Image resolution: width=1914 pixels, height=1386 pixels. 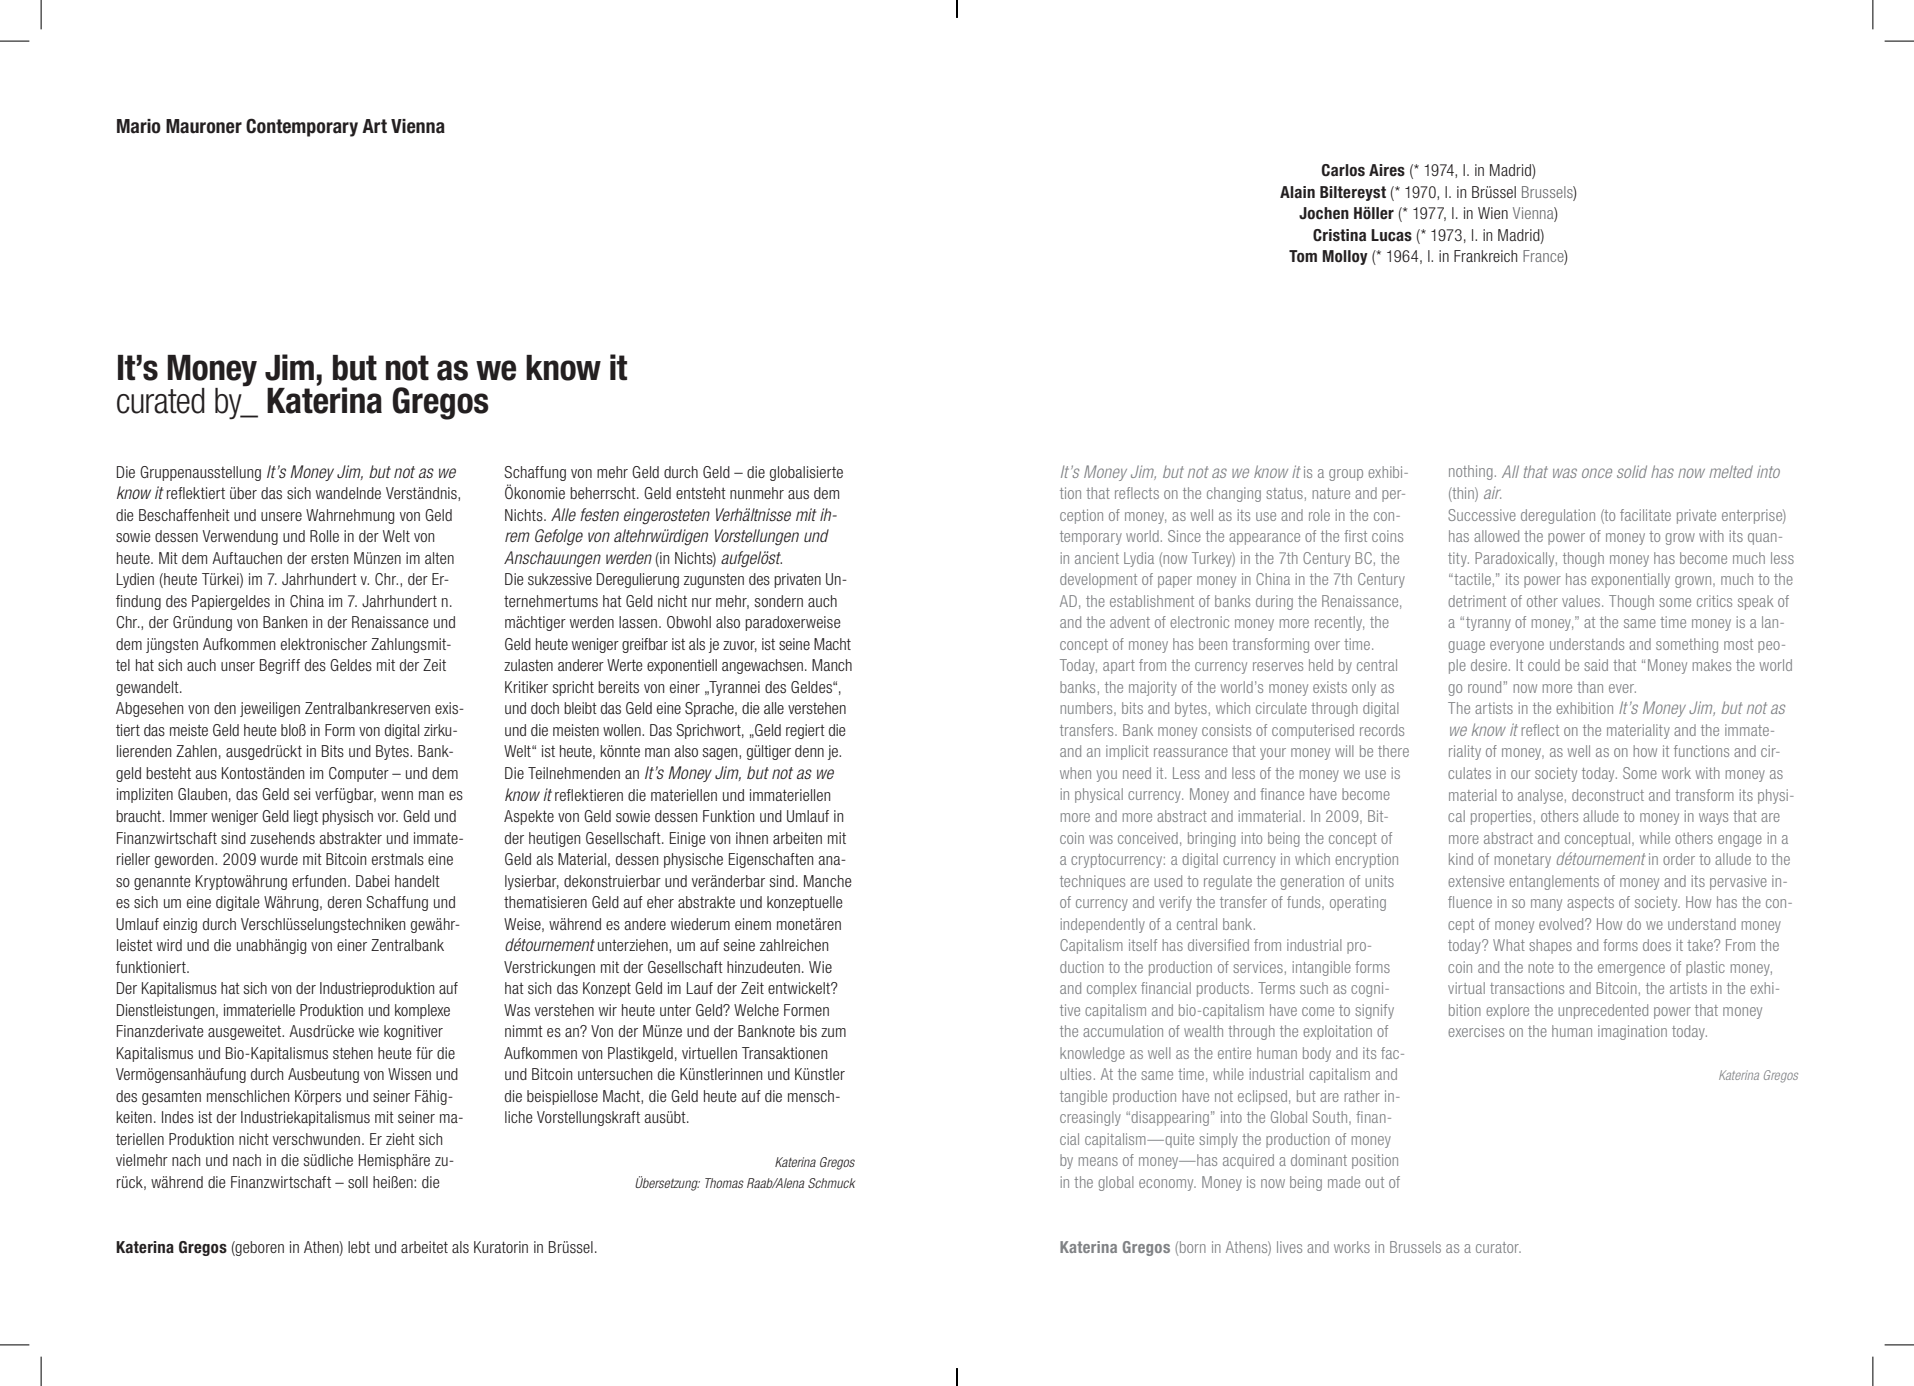 What do you see at coordinates (1297, 192) in the screenshot?
I see `Alain` at bounding box center [1297, 192].
